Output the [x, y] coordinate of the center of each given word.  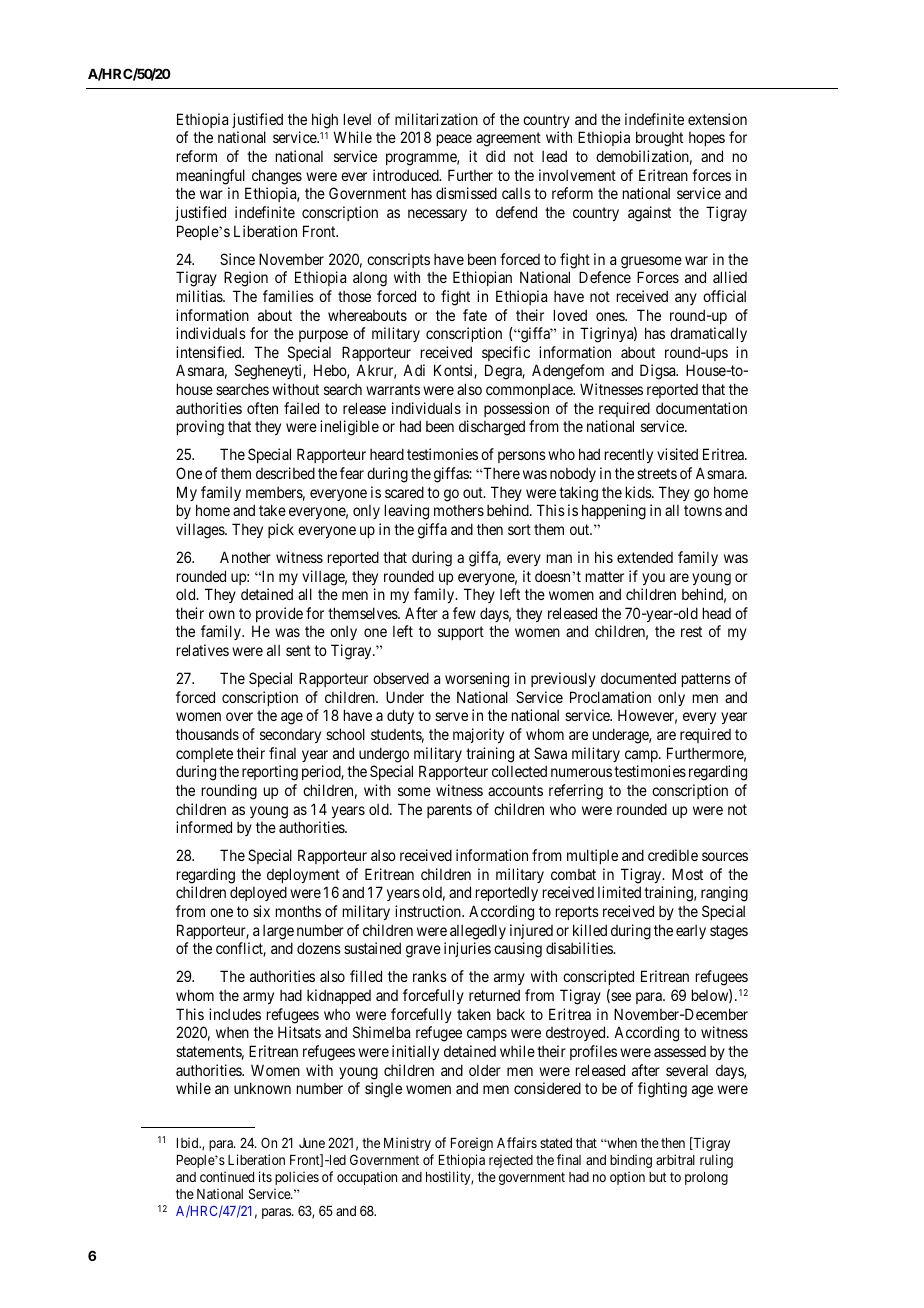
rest [691, 632]
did [495, 156]
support [461, 633]
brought [659, 139]
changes [277, 177]
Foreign [472, 1144]
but [658, 1177]
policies [297, 1178]
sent [298, 650]
